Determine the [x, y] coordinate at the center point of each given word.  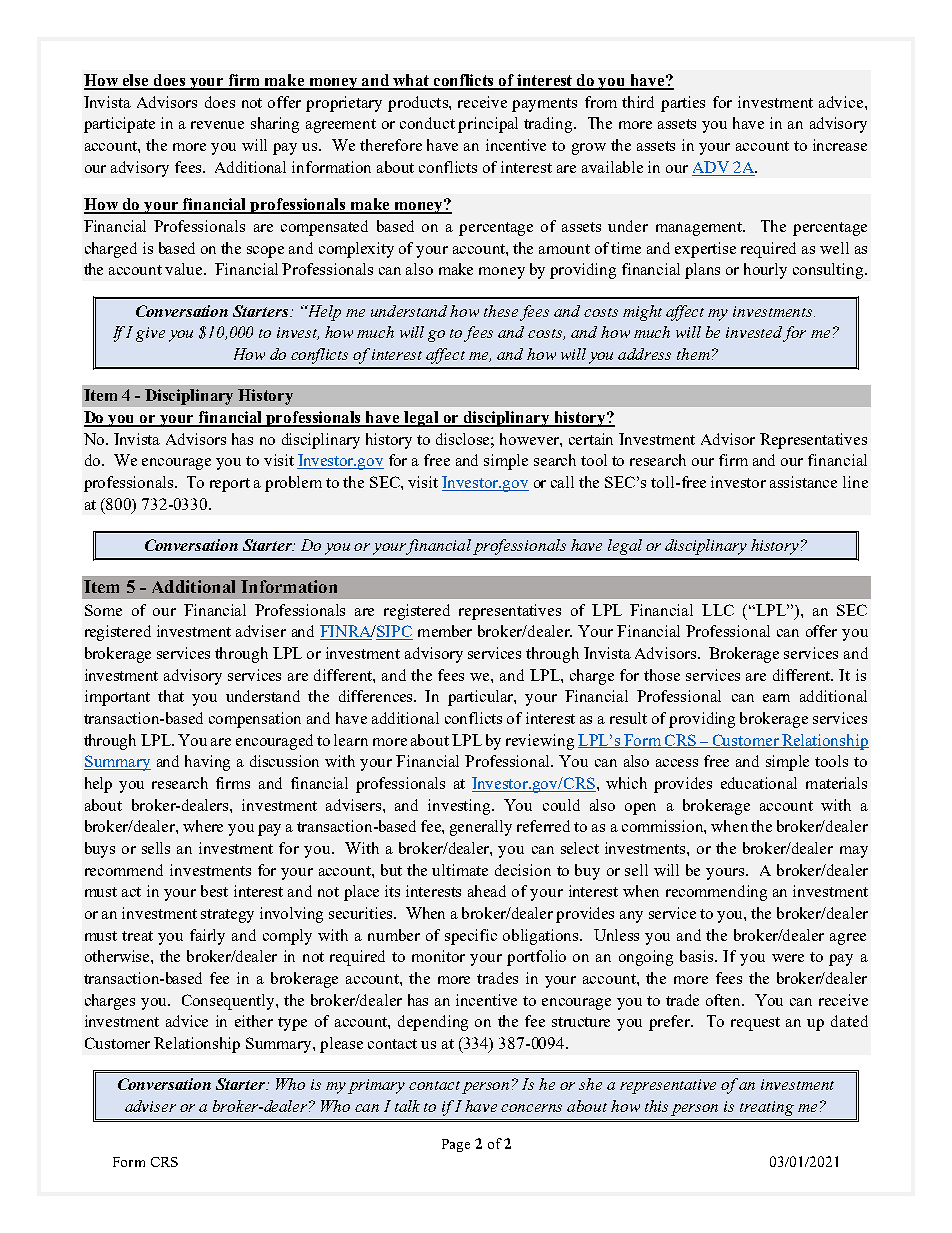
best [214, 891]
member [445, 631]
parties [683, 104]
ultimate [460, 870]
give [150, 334]
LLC [718, 610]
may [854, 852]
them [693, 354]
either [254, 1021]
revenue [217, 125]
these [501, 311]
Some [103, 610]
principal [488, 125]
